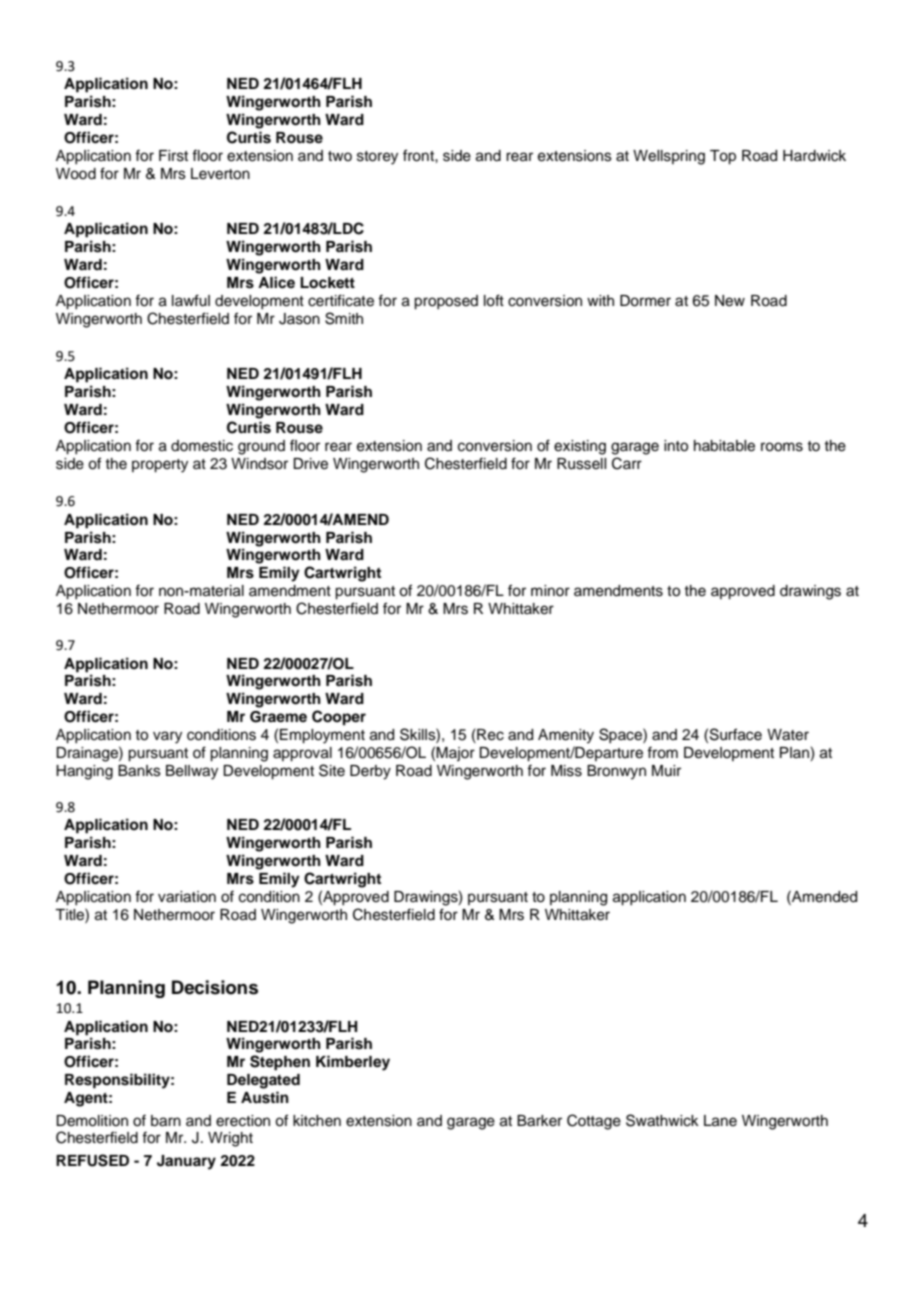 Image resolution: width=924 pixels, height=1307 pixels. Describe the element at coordinates (539, 1121) in the screenshot. I see `Barker` at that location.
